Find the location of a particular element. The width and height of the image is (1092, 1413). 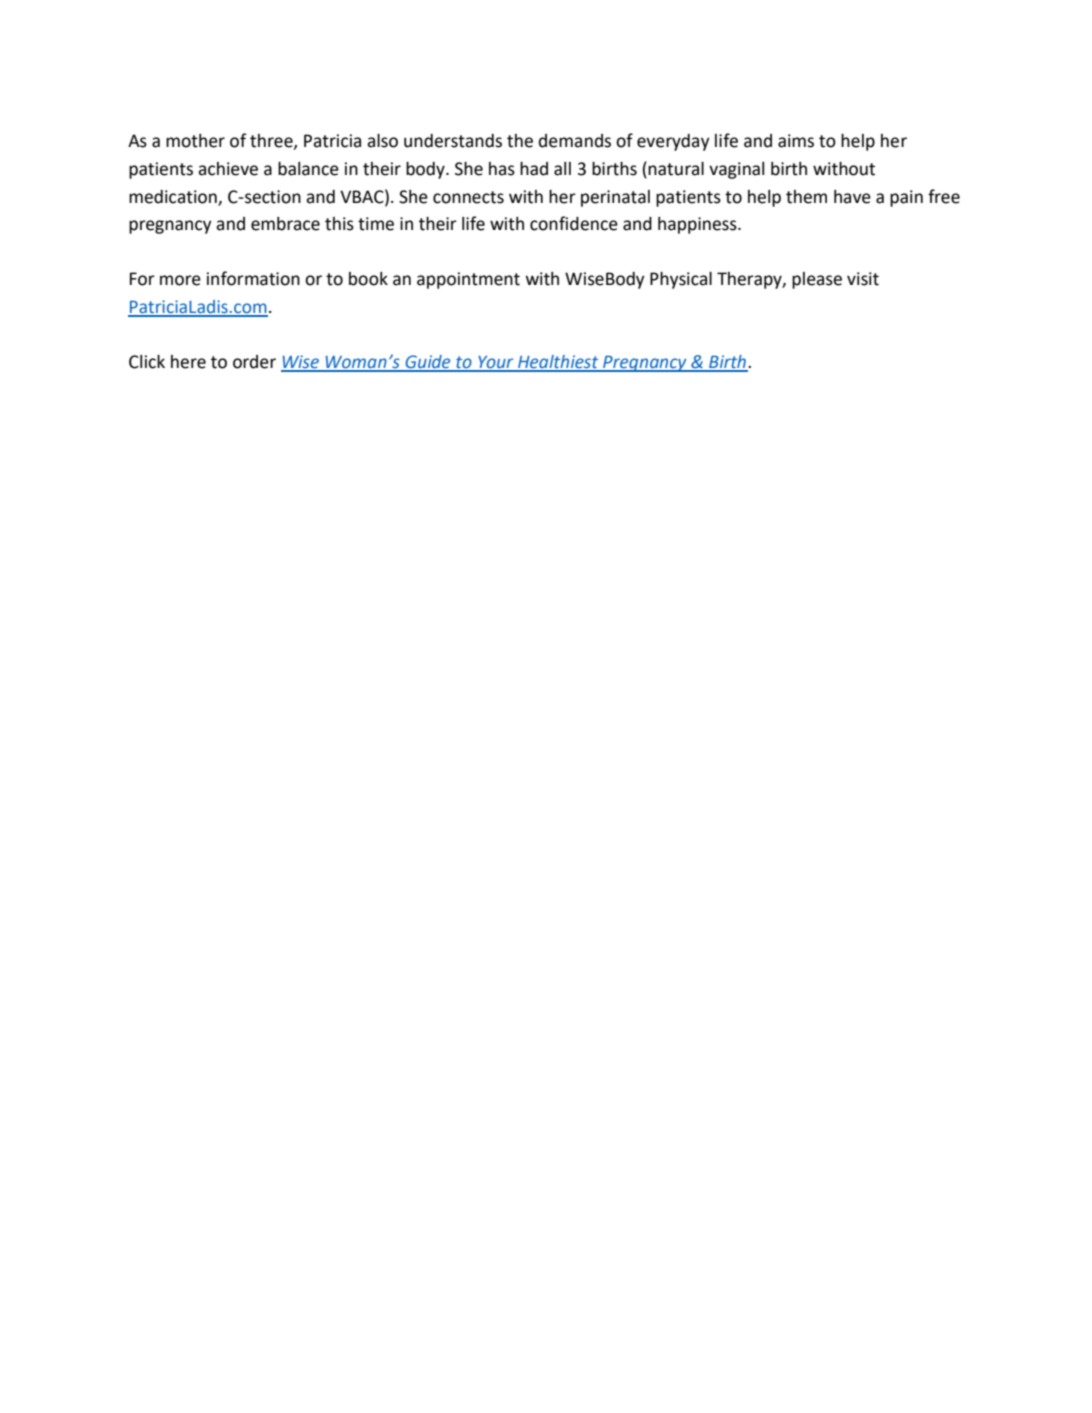

here is located at coordinates (188, 362).
